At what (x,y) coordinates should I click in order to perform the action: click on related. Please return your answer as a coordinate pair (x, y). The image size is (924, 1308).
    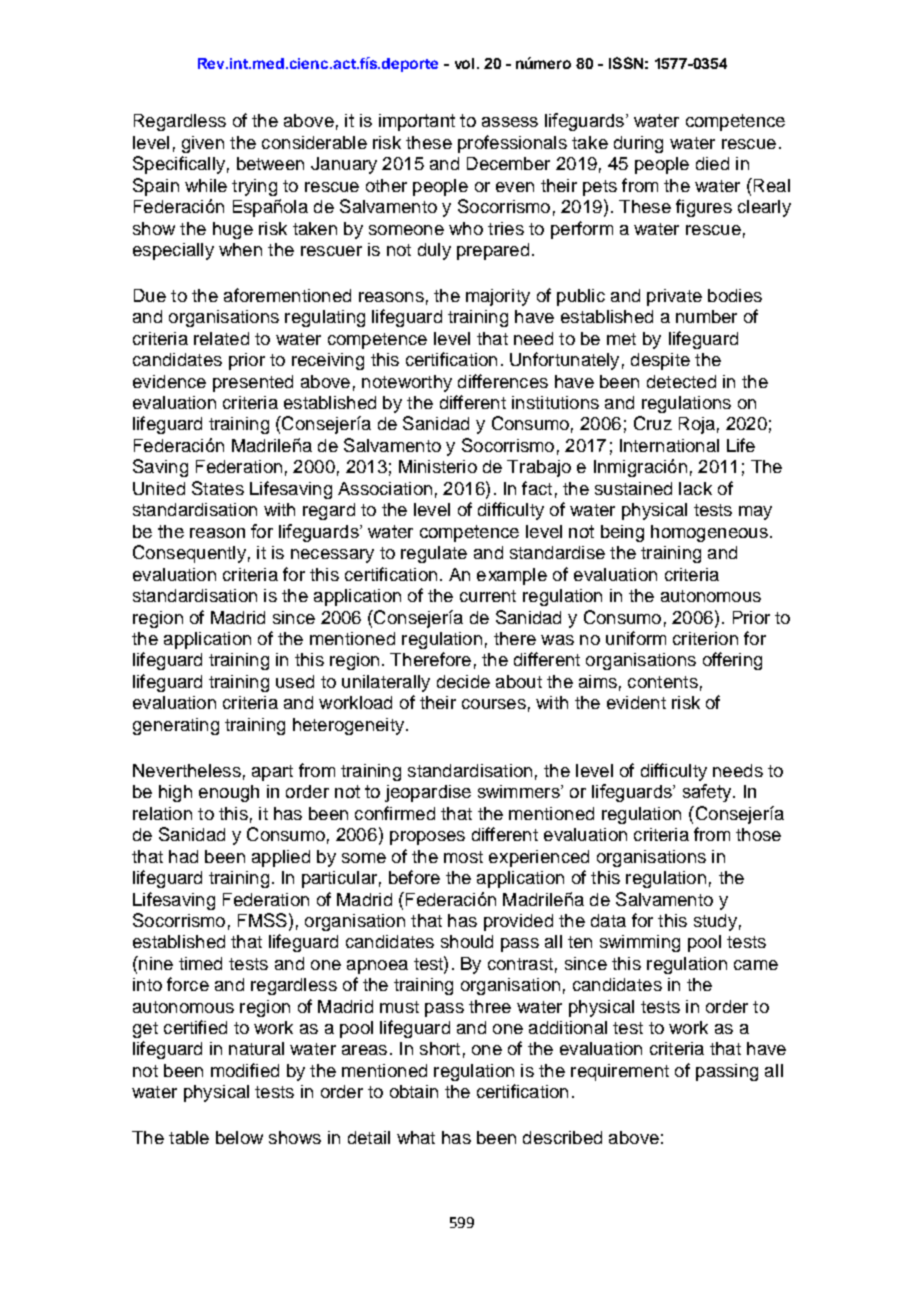
    Looking at the image, I should click on (221, 338).
